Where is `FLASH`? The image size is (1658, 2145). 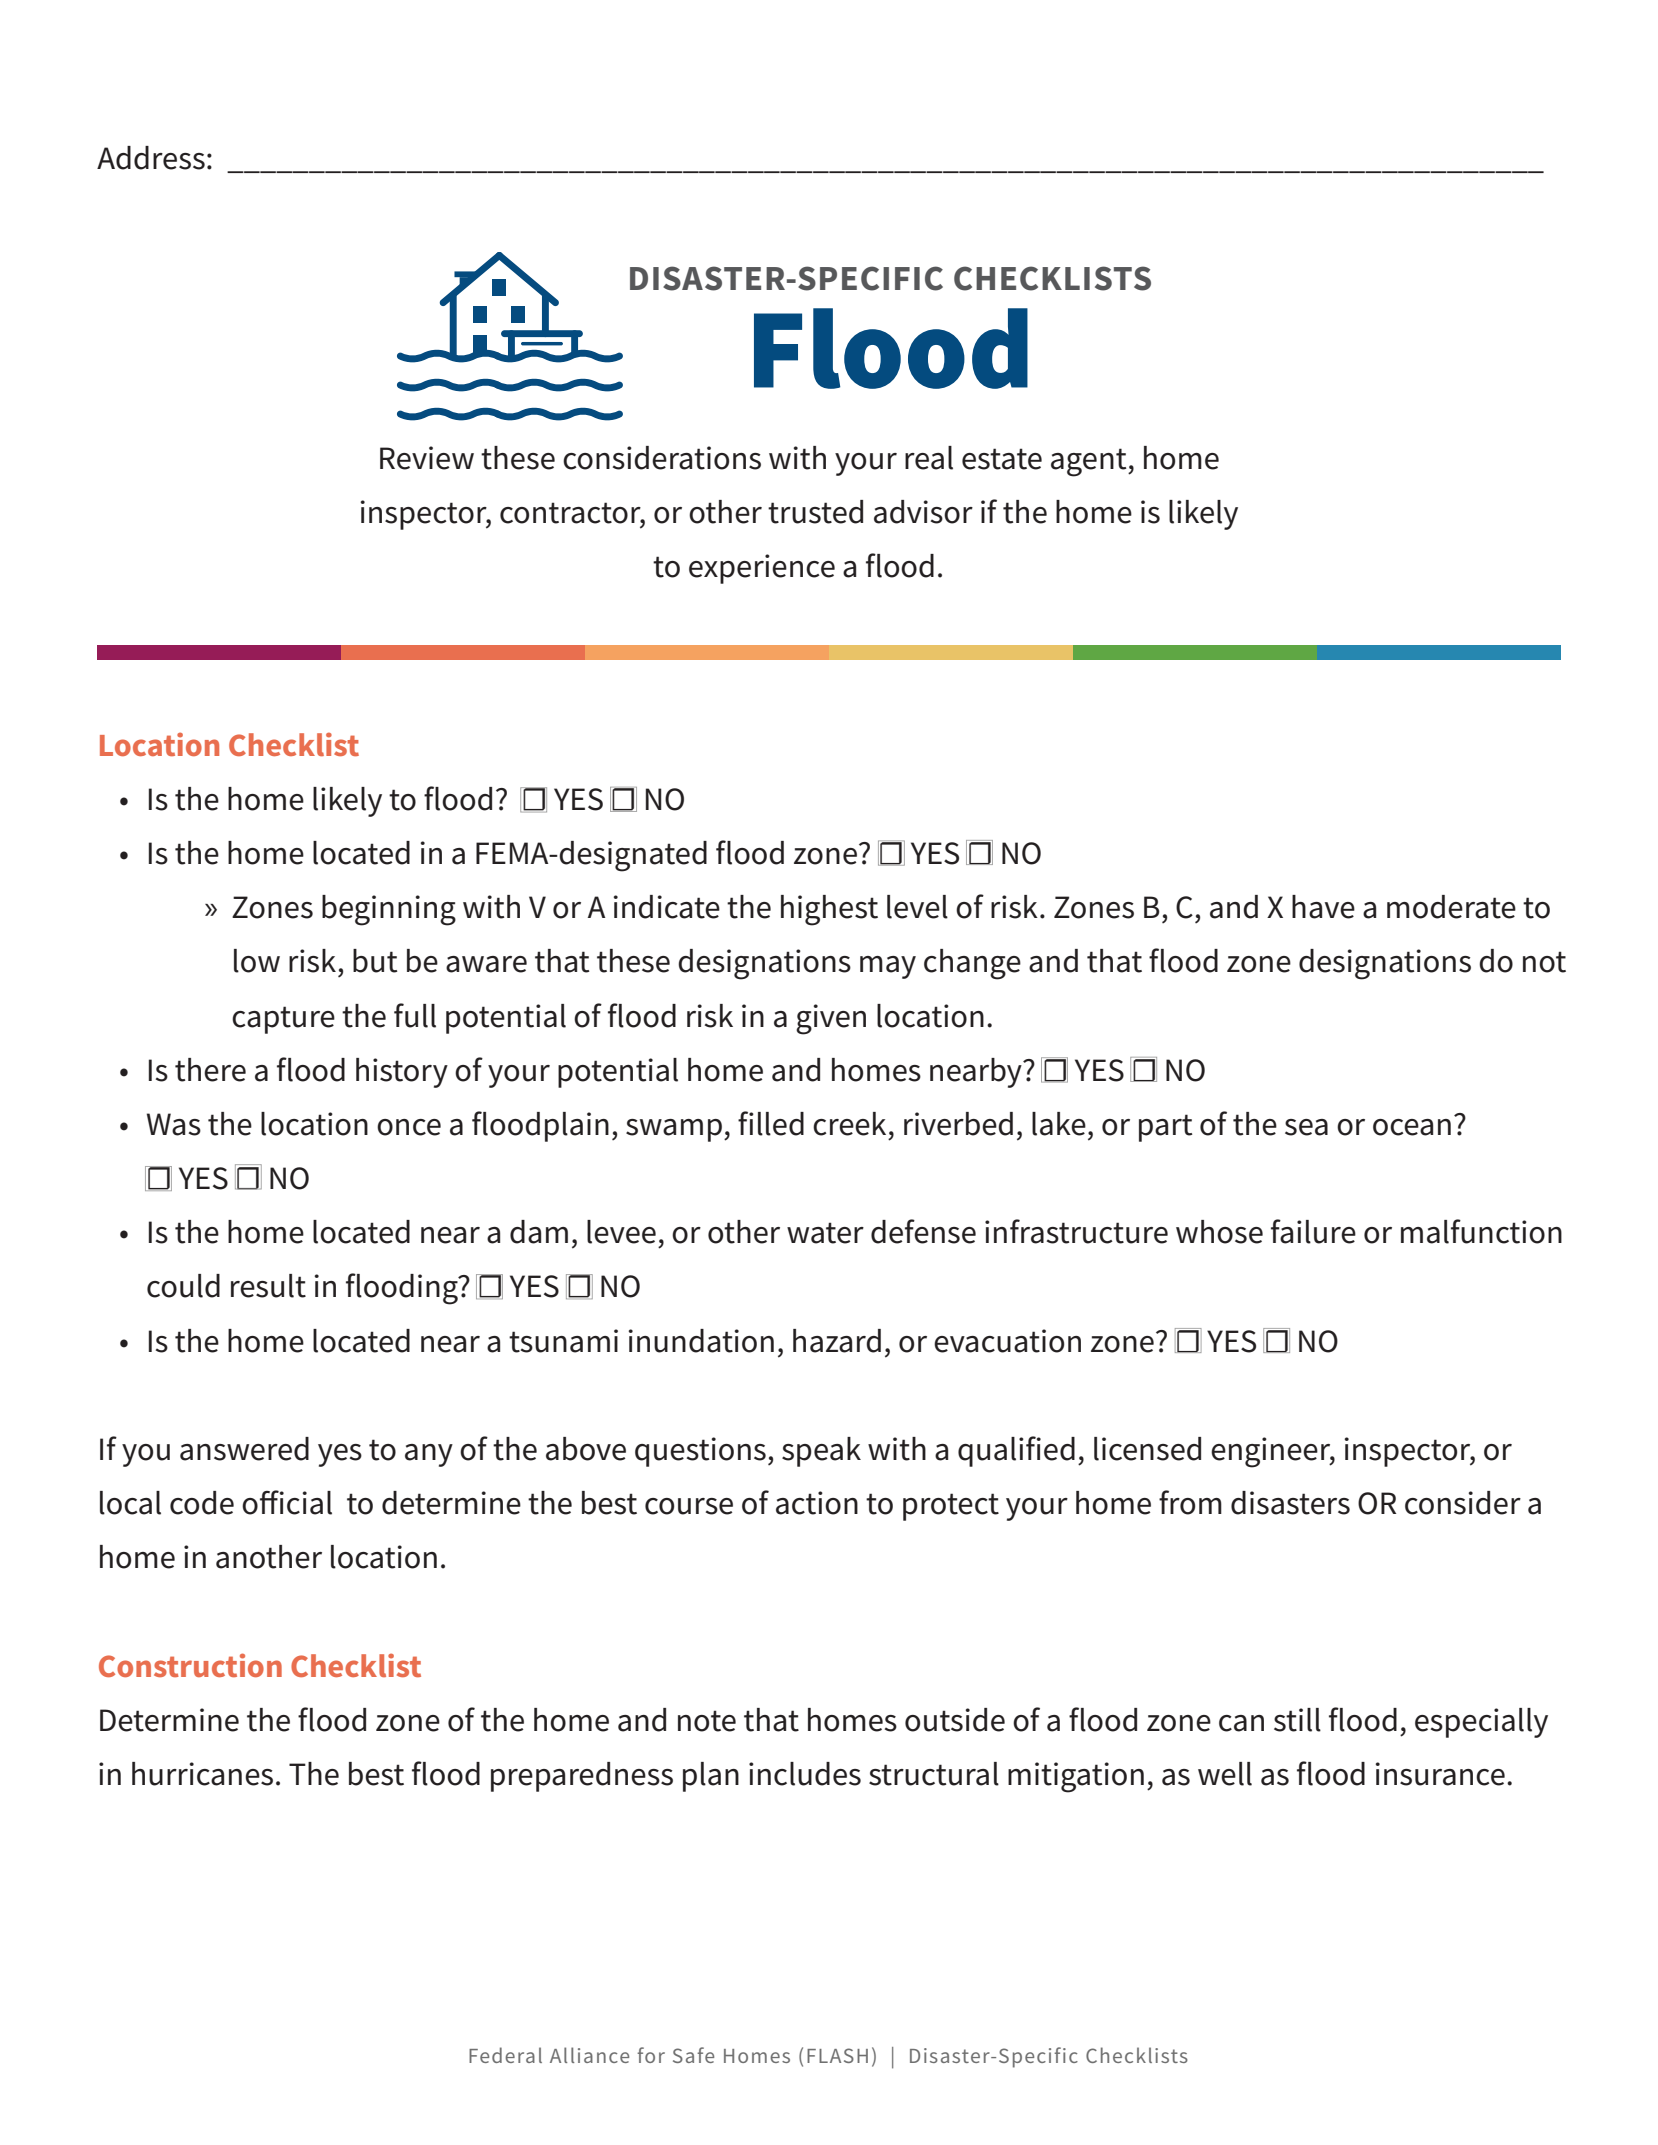
FLASH is located at coordinates (837, 2055).
